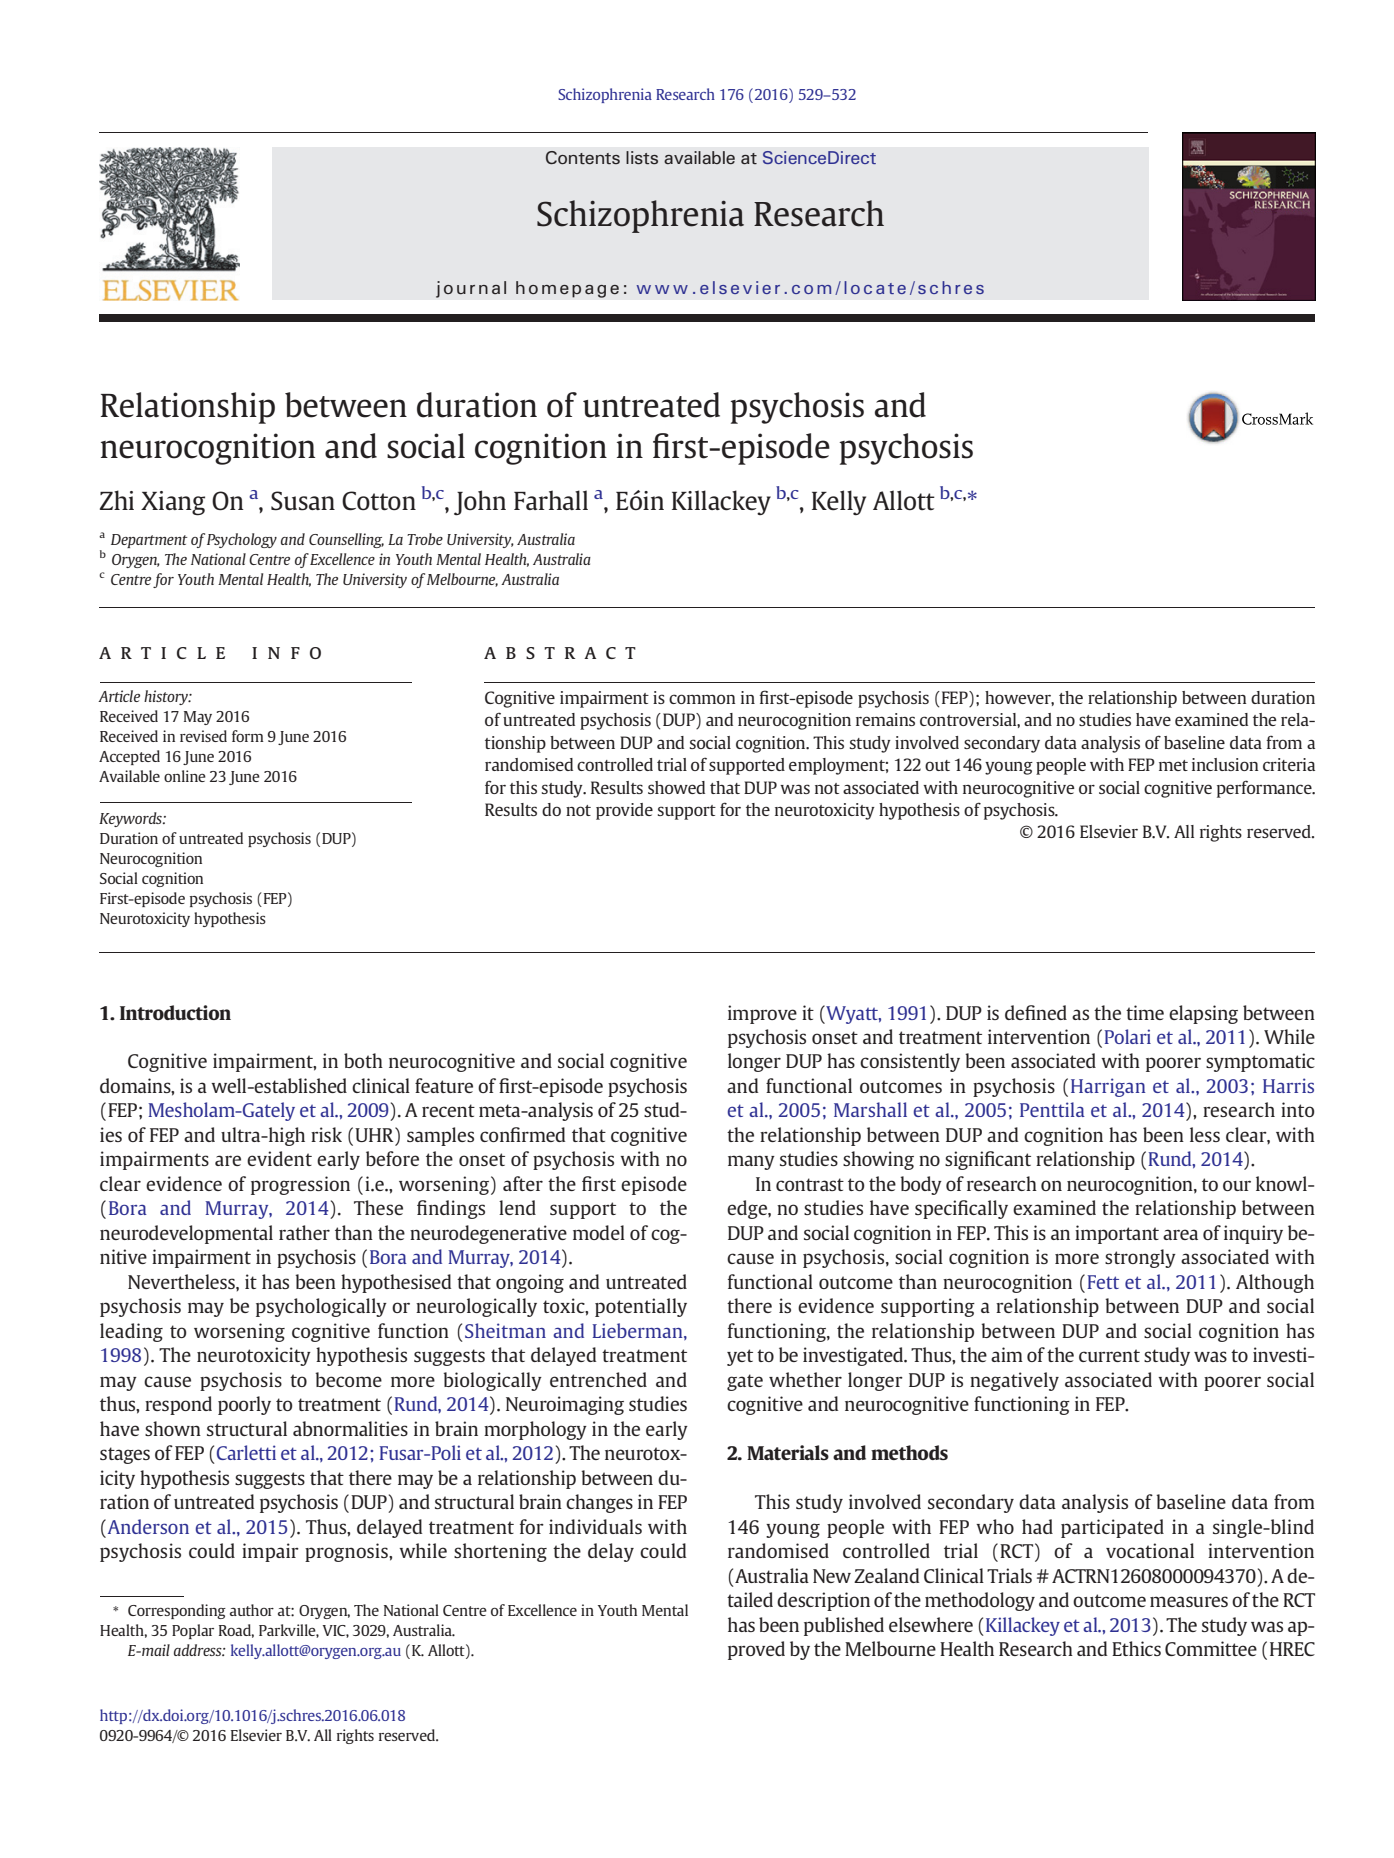 This page has height=1858, width=1394. I want to click on common, so click(702, 699).
